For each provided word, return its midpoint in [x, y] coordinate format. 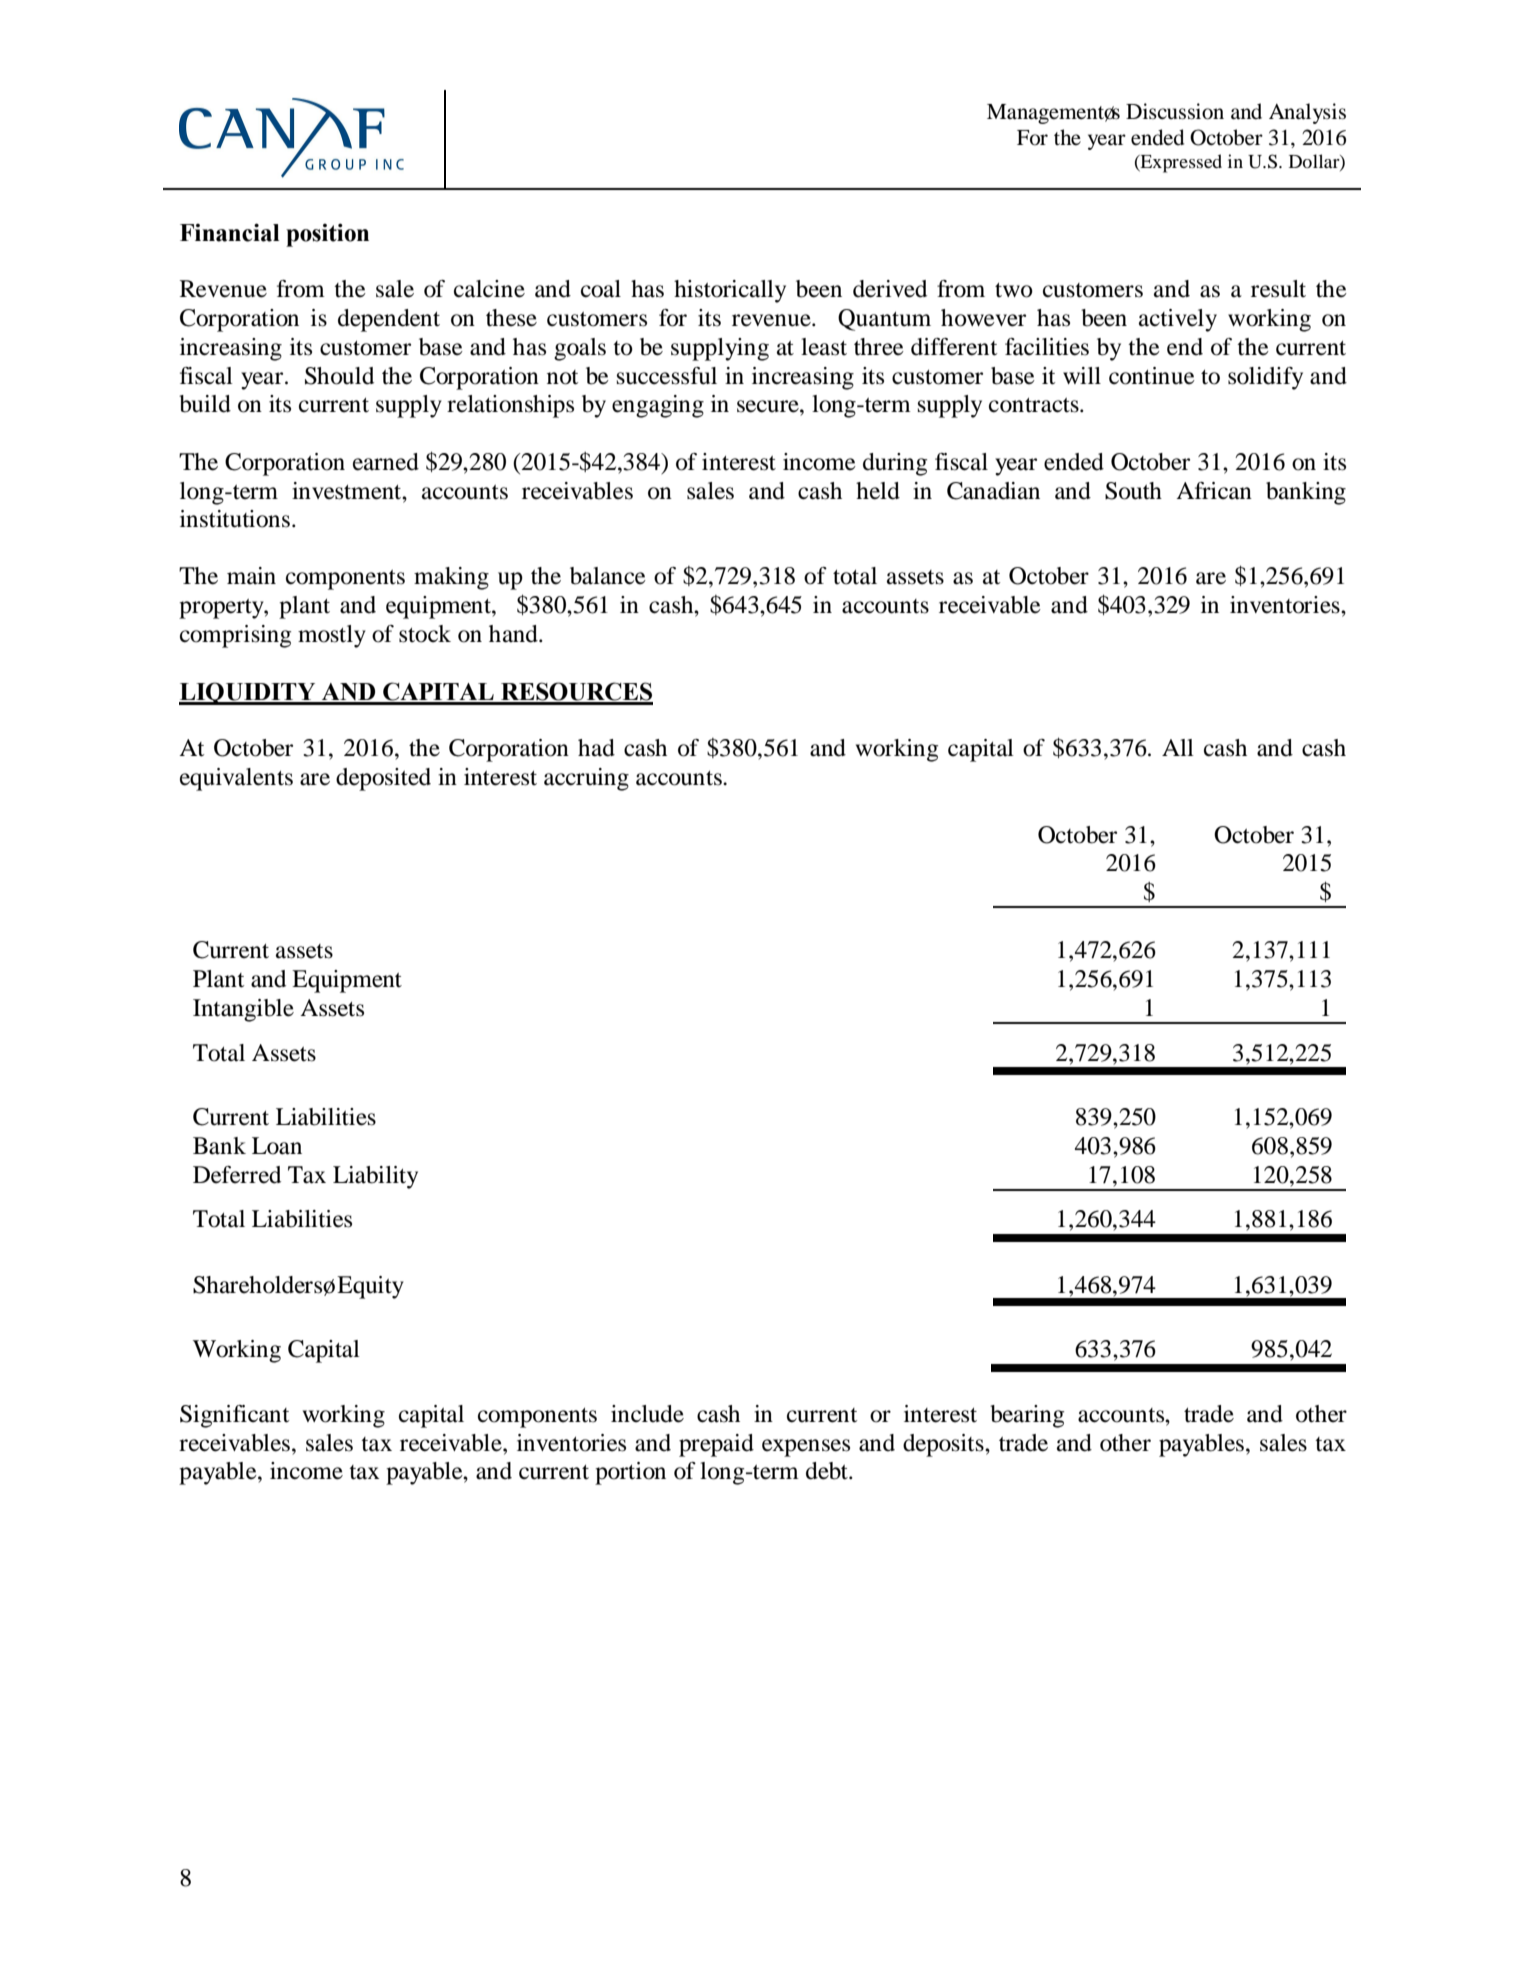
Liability [375, 1177]
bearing [1027, 1416]
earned [386, 462]
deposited [383, 779]
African [1214, 491]
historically [730, 291]
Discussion [1175, 111]
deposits [944, 1445]
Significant [234, 1416]
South [1133, 491]
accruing [586, 779]
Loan [277, 1146]
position [327, 235]
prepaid [716, 1445]
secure [769, 406]
